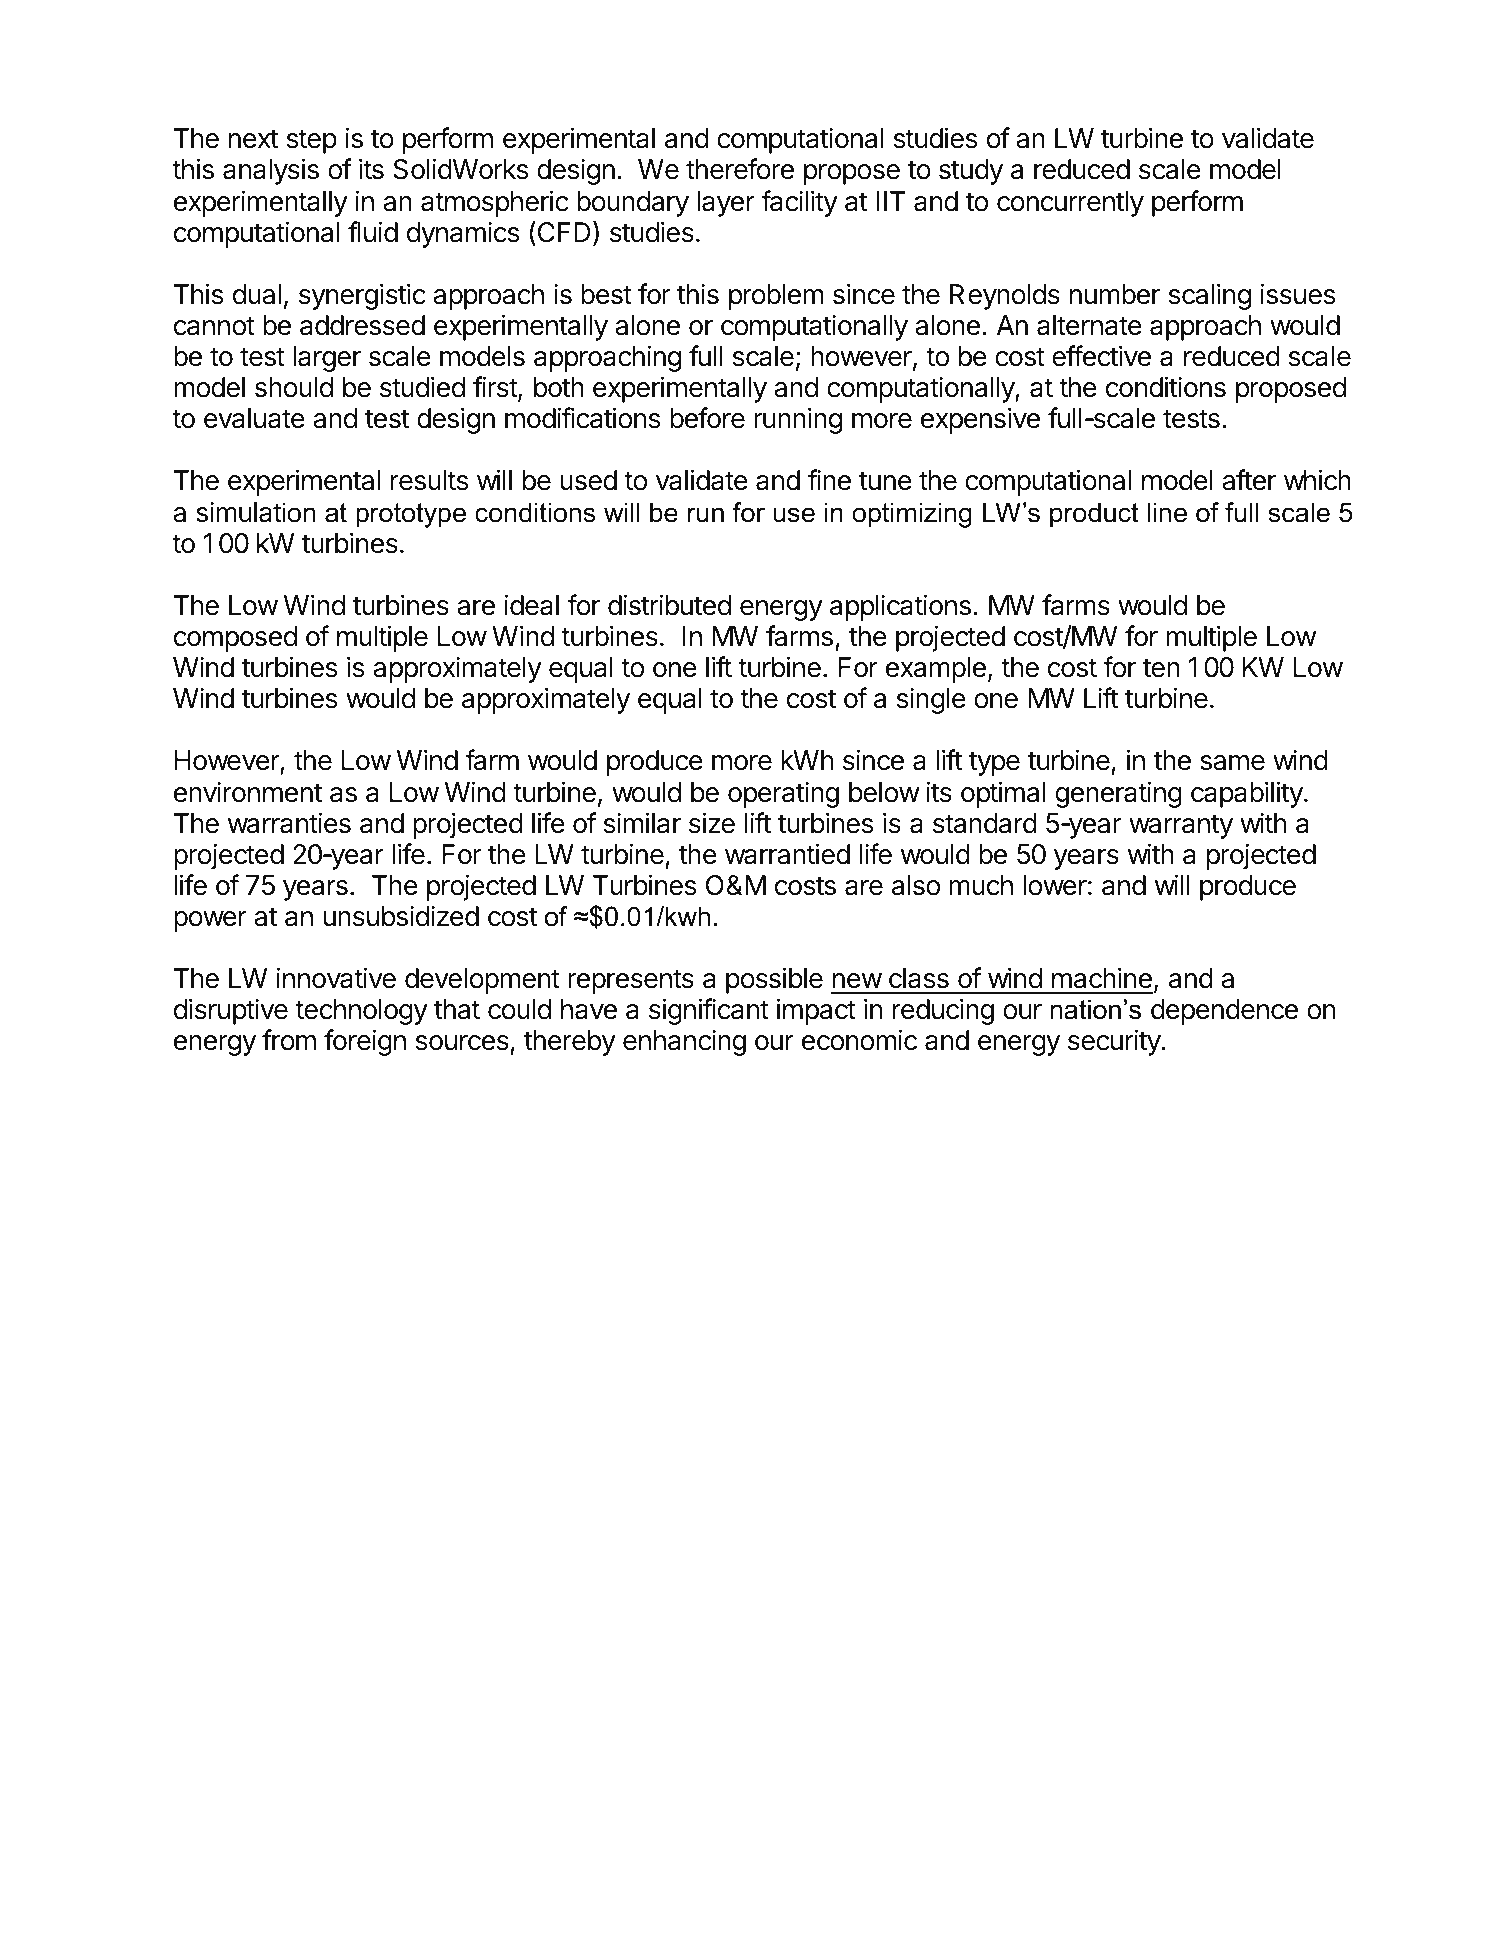 The height and width of the screenshot is (1947, 1504). What do you see at coordinates (289, 823) in the screenshot?
I see `warranties` at bounding box center [289, 823].
